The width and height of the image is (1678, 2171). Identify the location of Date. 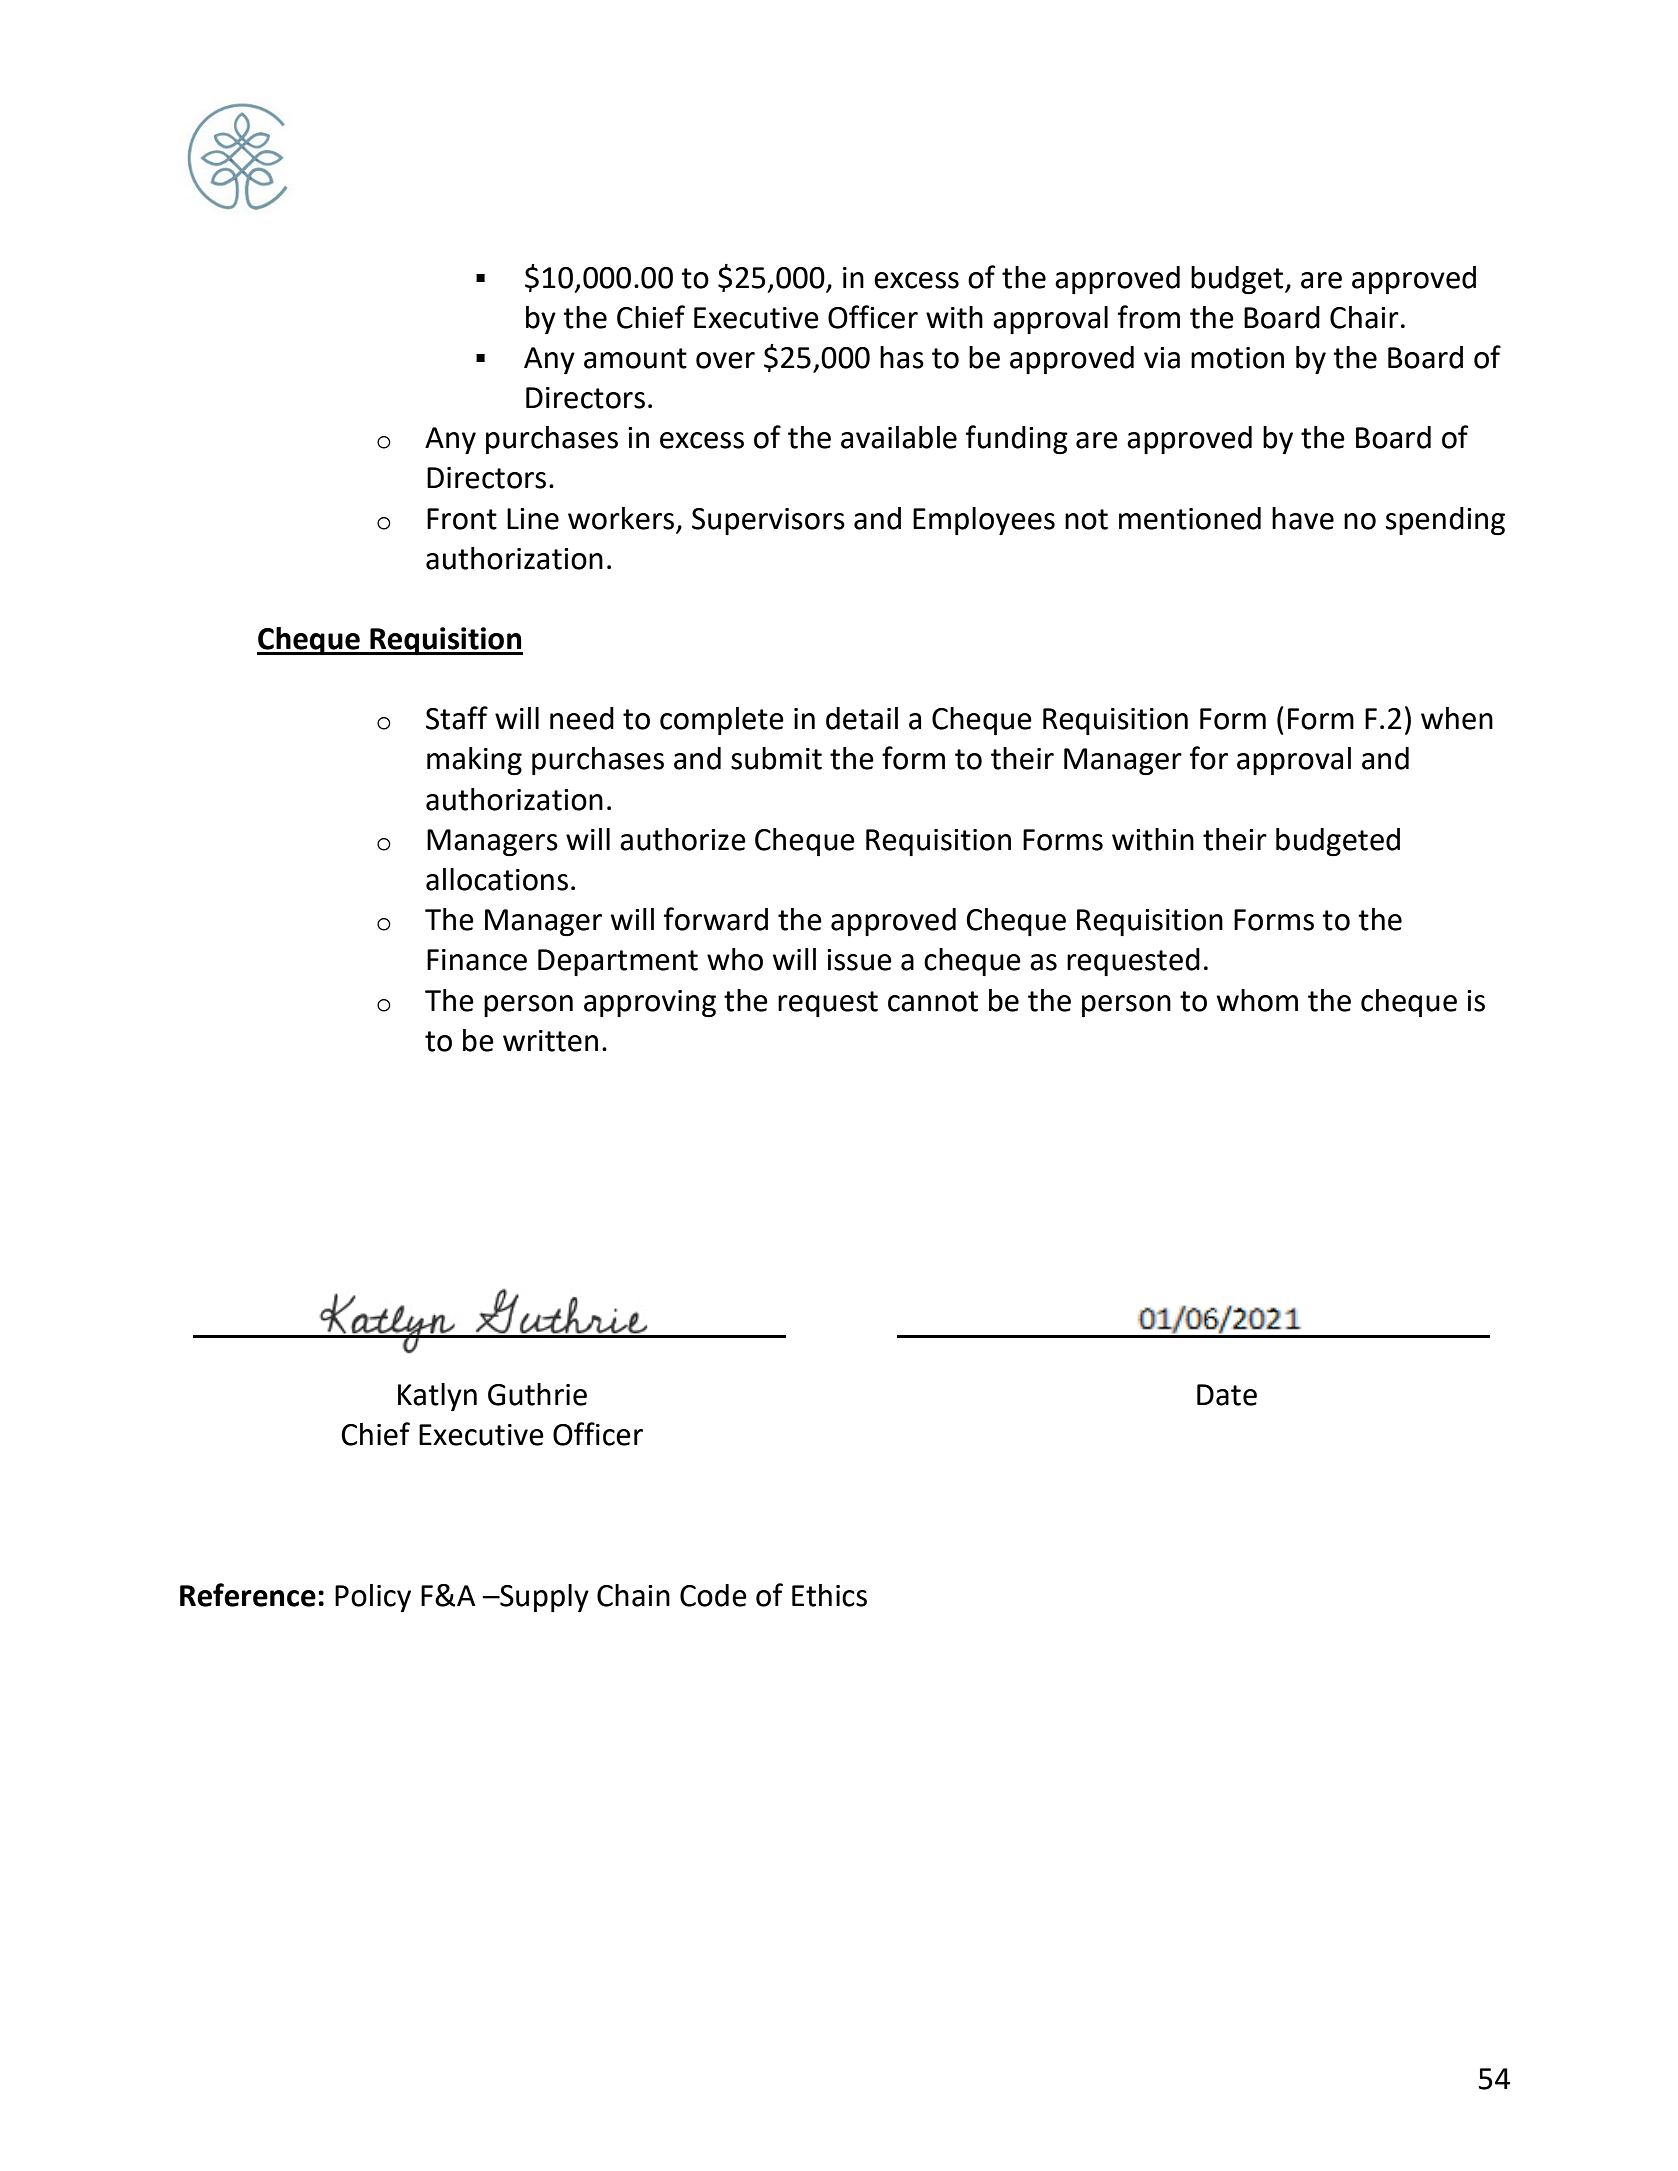
(1227, 1395).
